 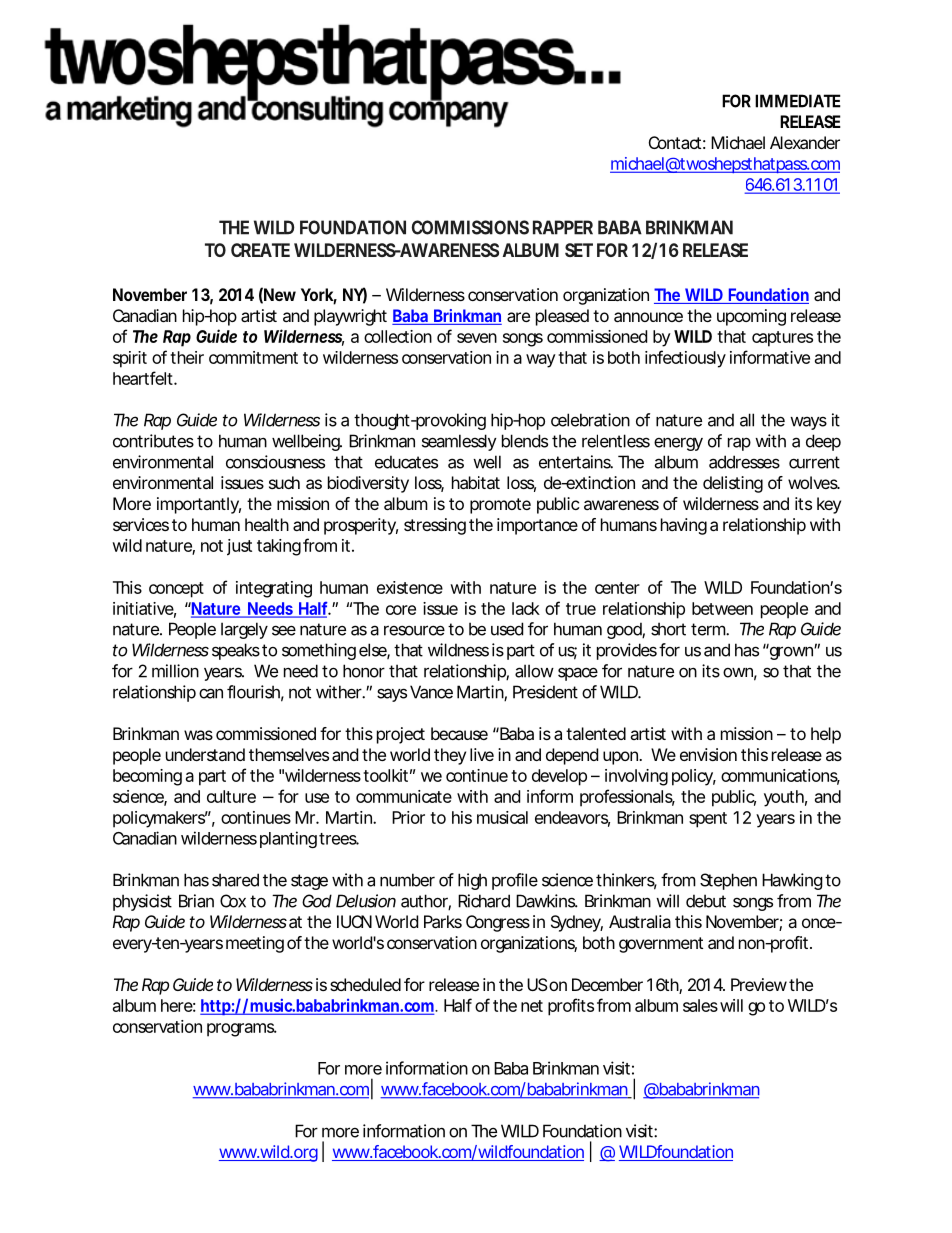 I want to click on net, so click(x=532, y=1006).
